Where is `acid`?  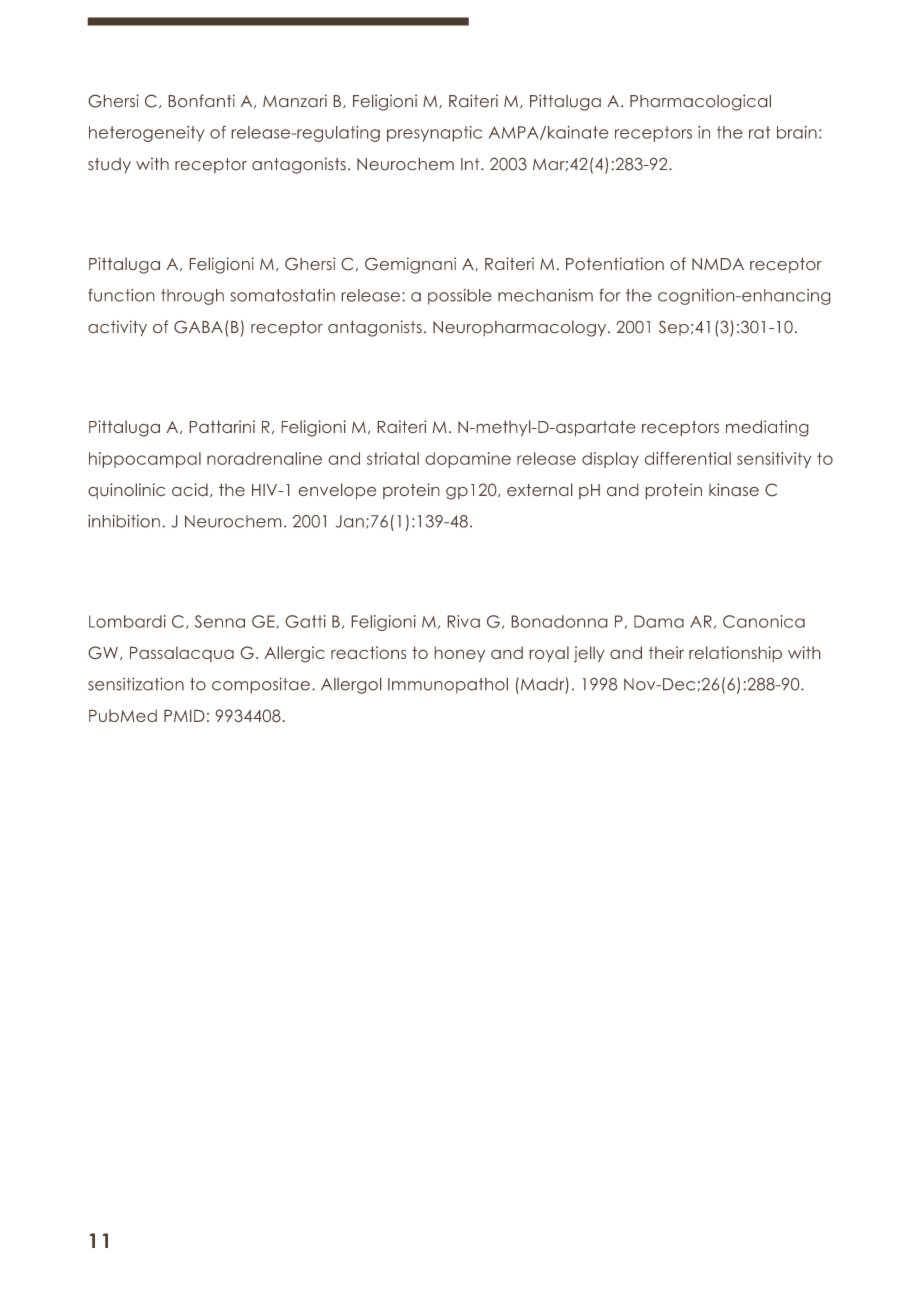 acid is located at coordinates (190, 490).
